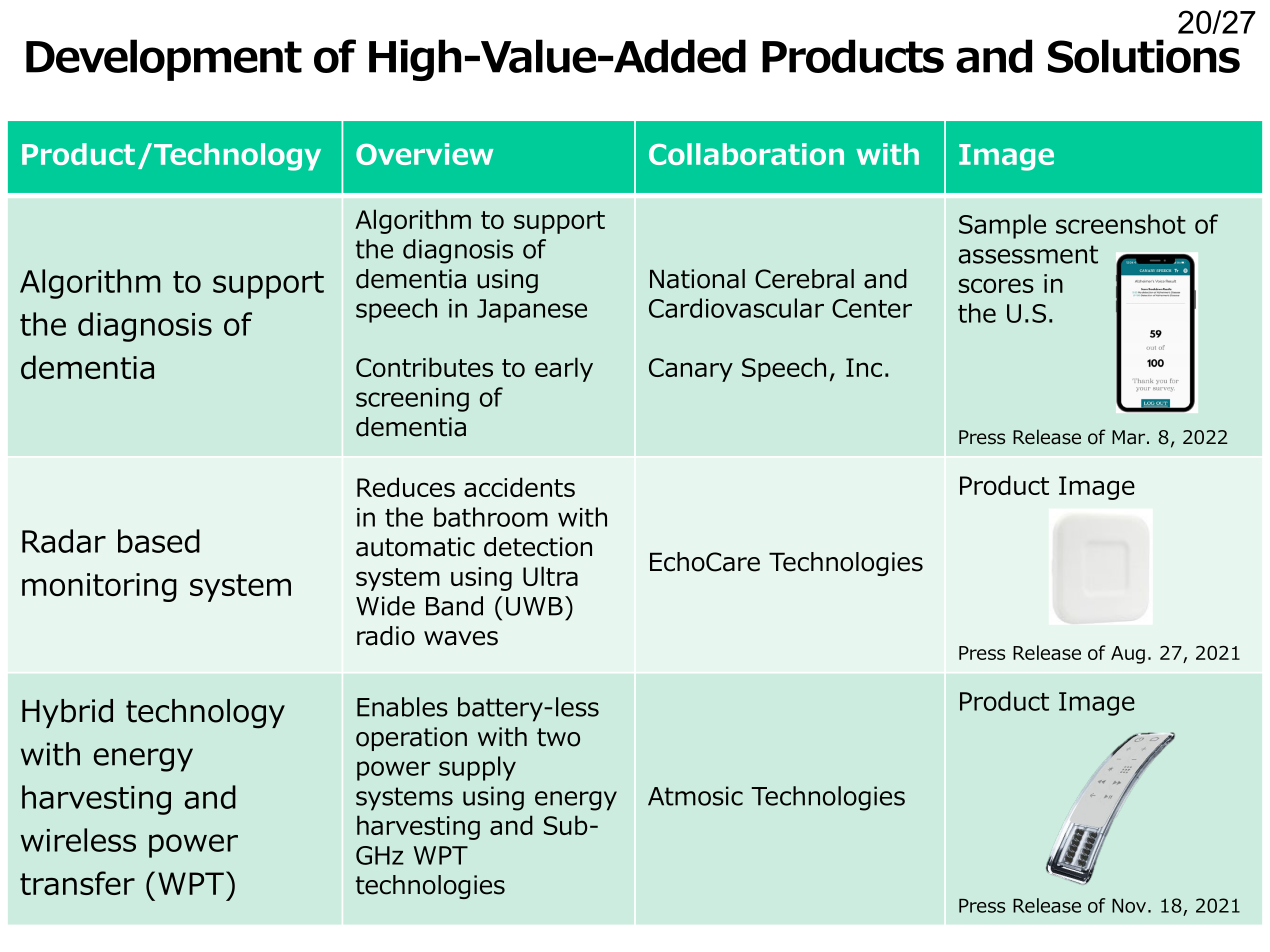 Image resolution: width=1270 pixels, height=952 pixels. Describe the element at coordinates (1128, 655) in the document. I see `Aug` at that location.
